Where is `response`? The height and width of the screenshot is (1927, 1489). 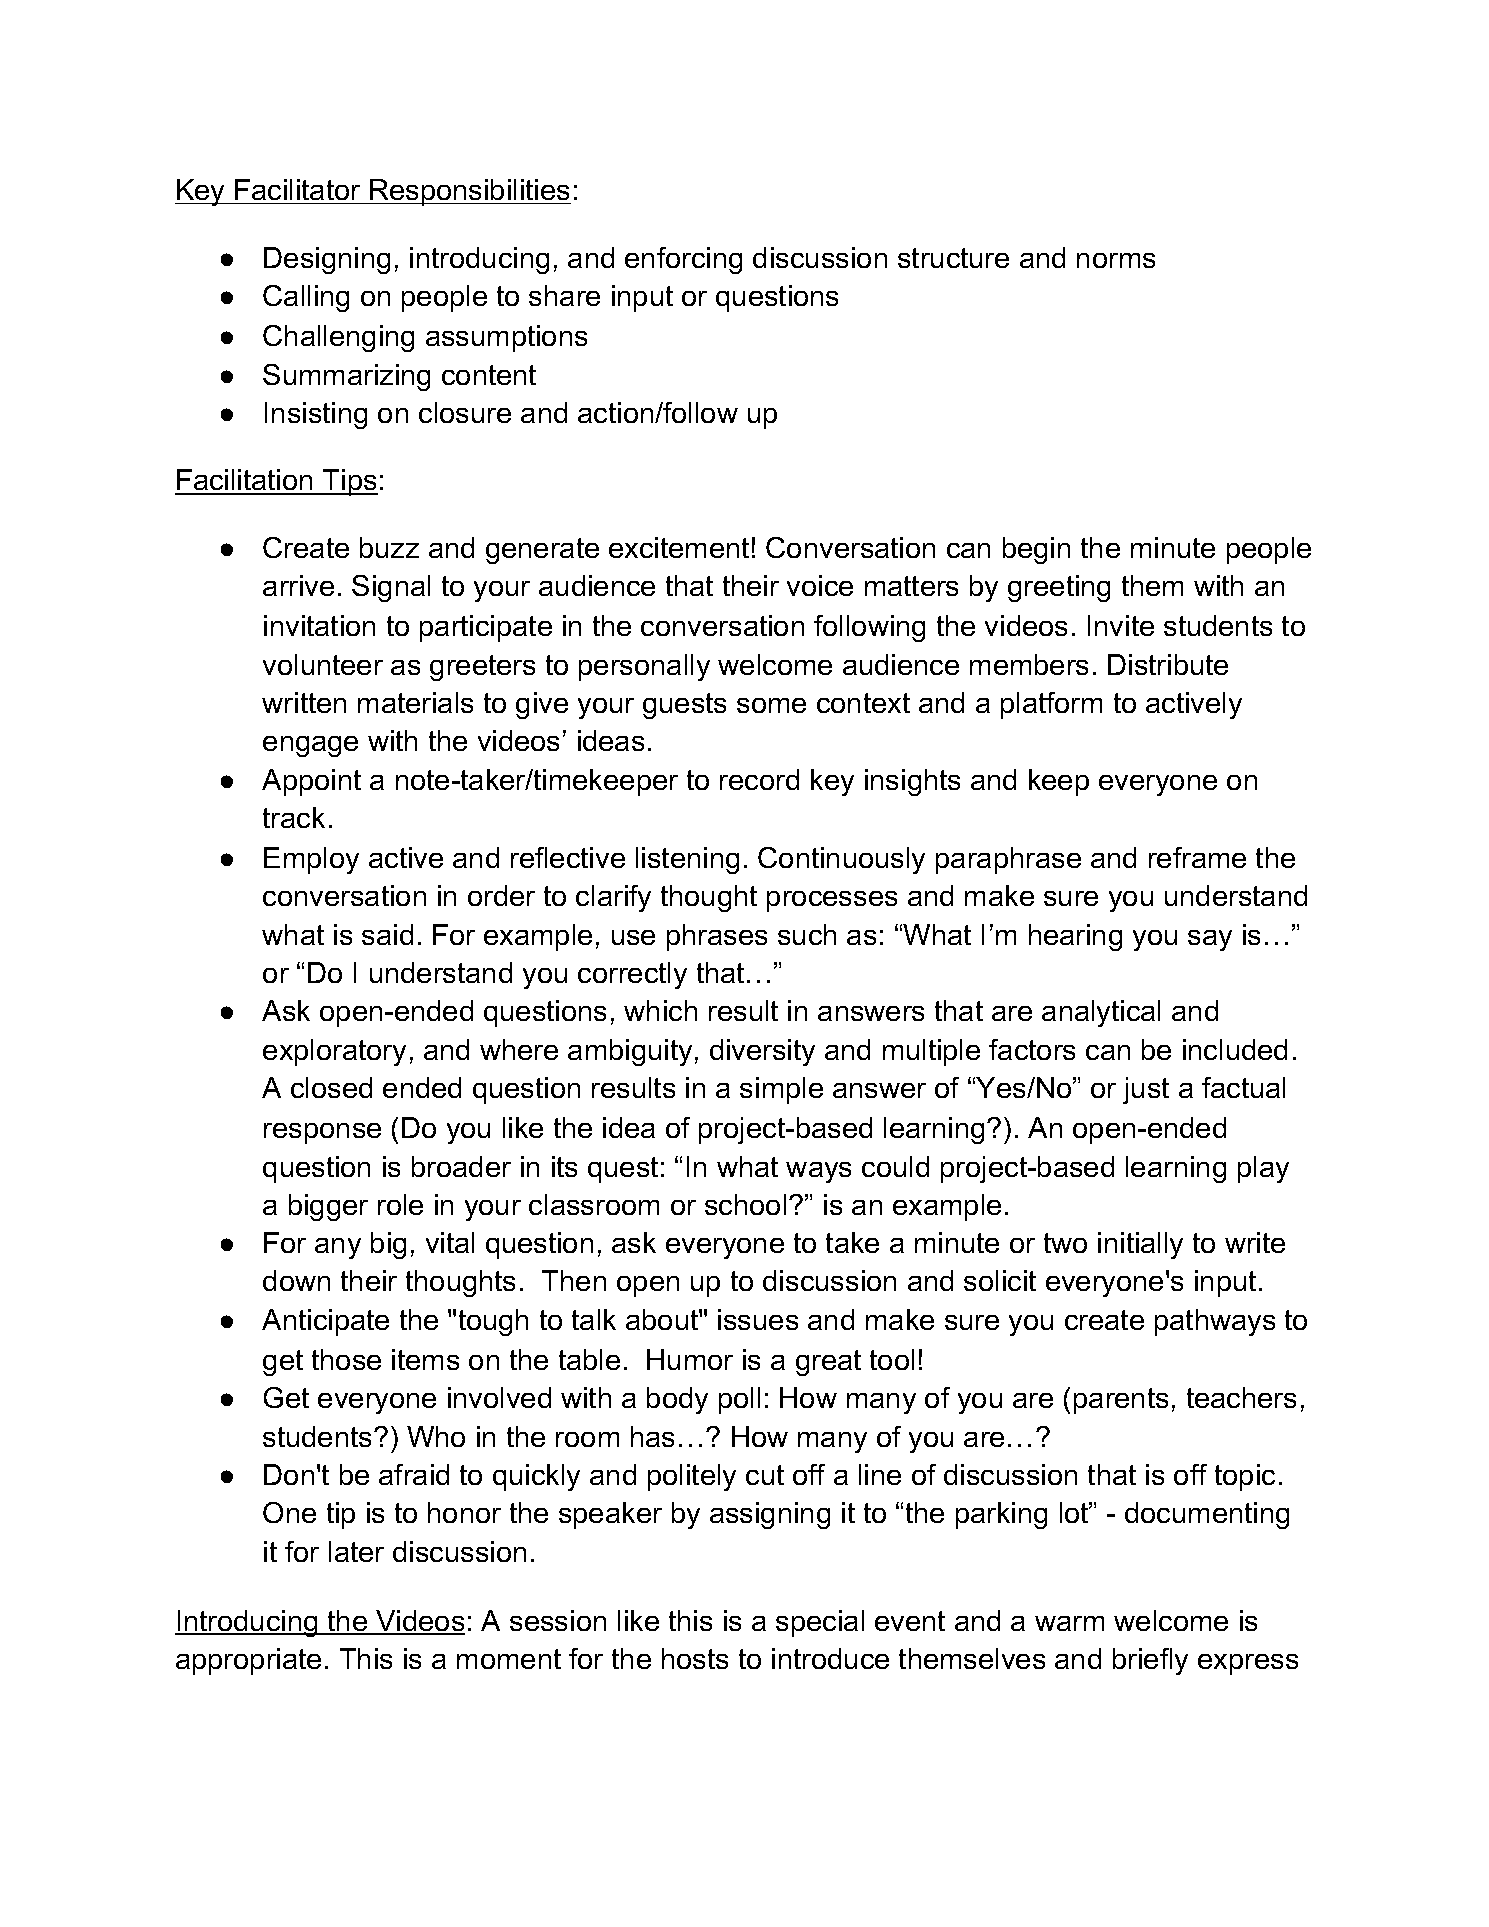 response is located at coordinates (322, 1133).
